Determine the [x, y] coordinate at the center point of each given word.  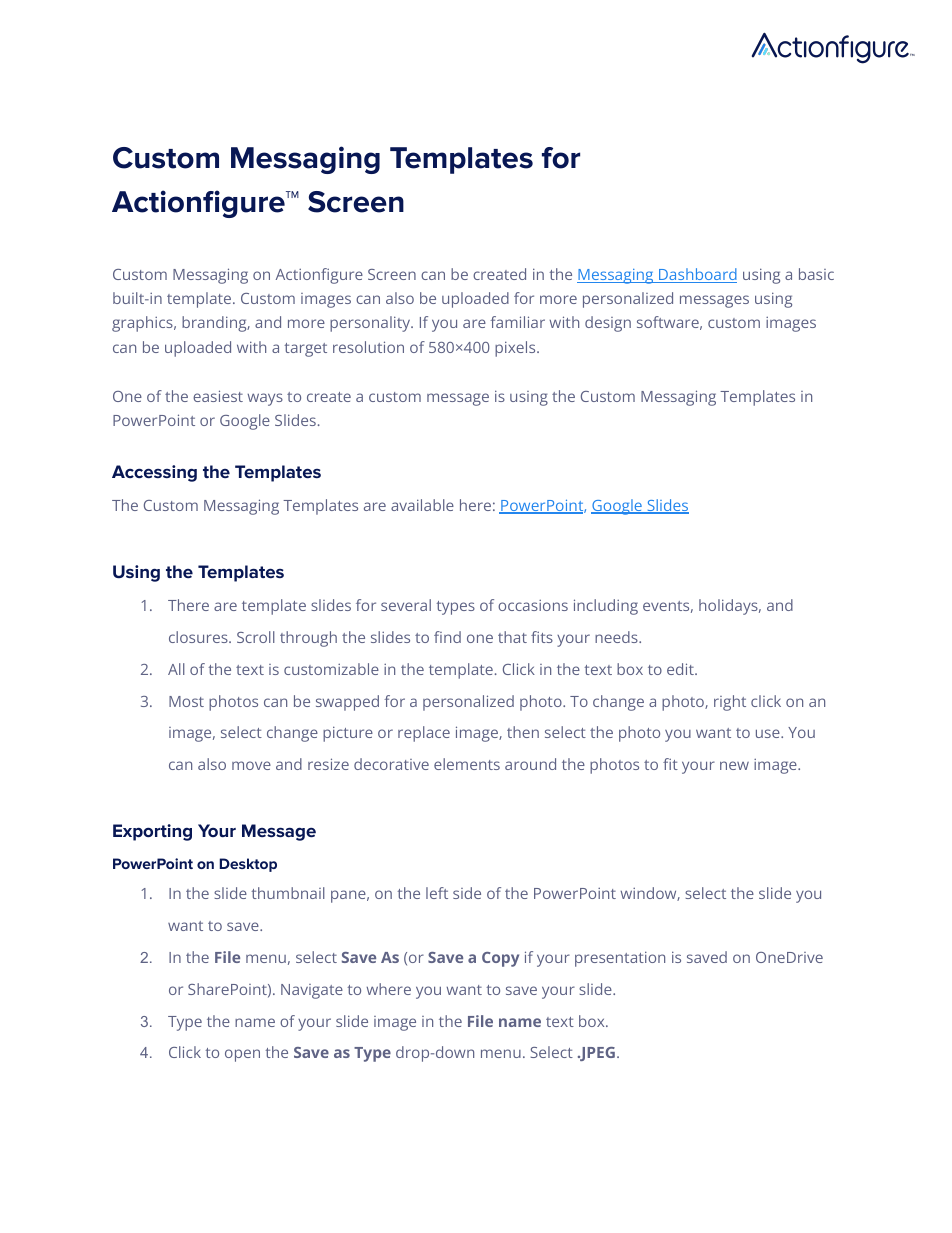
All [176, 669]
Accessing [154, 473]
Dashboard [697, 275]
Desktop [248, 865]
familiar [517, 322]
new [734, 765]
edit [681, 669]
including [606, 607]
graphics [143, 324]
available [422, 505]
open [242, 1055]
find [447, 637]
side [467, 893]
